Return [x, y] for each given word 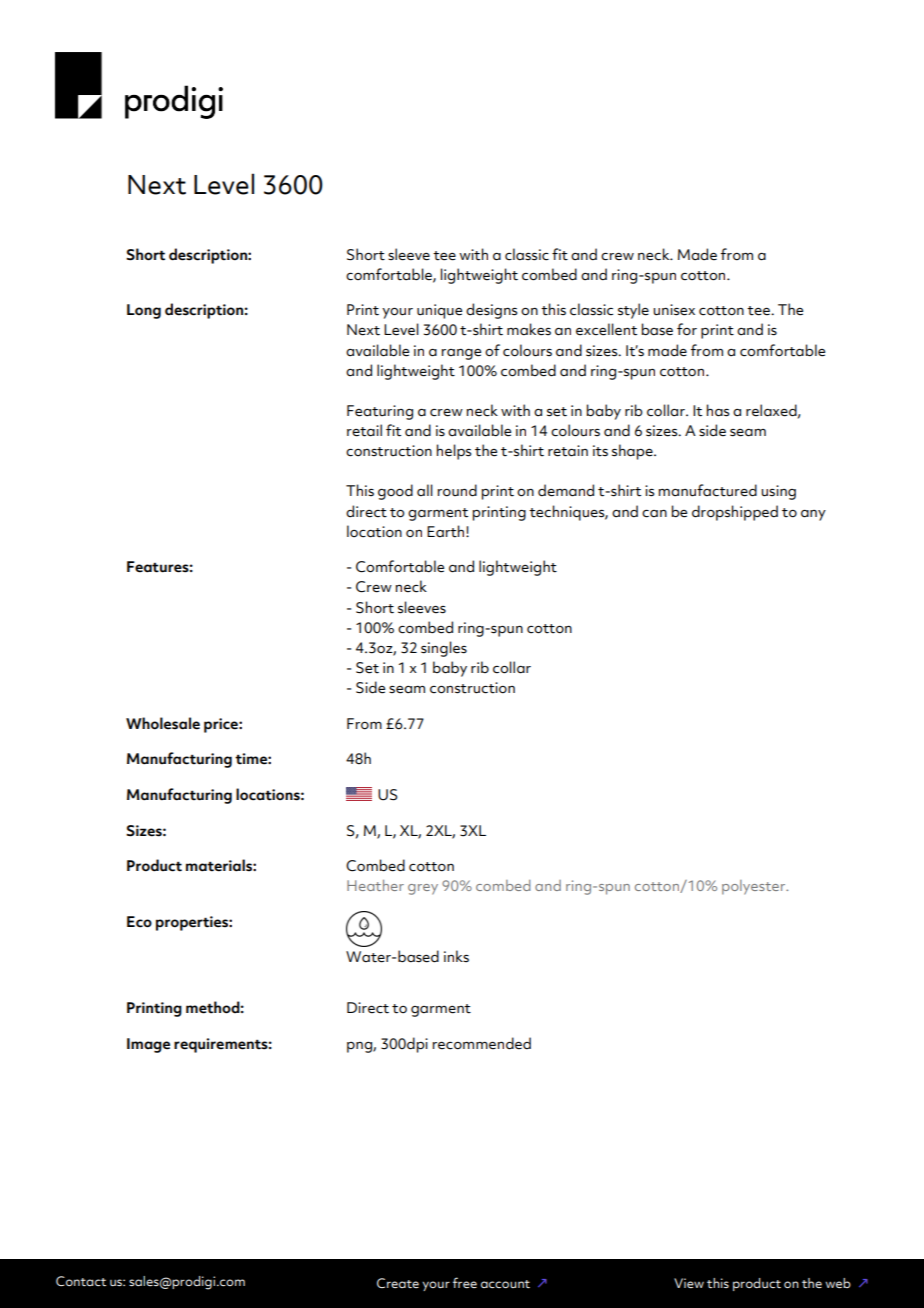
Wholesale [163, 723]
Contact [81, 1281]
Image [148, 1045]
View [689, 1283]
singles [444, 649]
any [813, 515]
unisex [674, 310]
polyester [755, 887]
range [461, 354]
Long [144, 311]
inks [456, 956]
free [465, 1282]
